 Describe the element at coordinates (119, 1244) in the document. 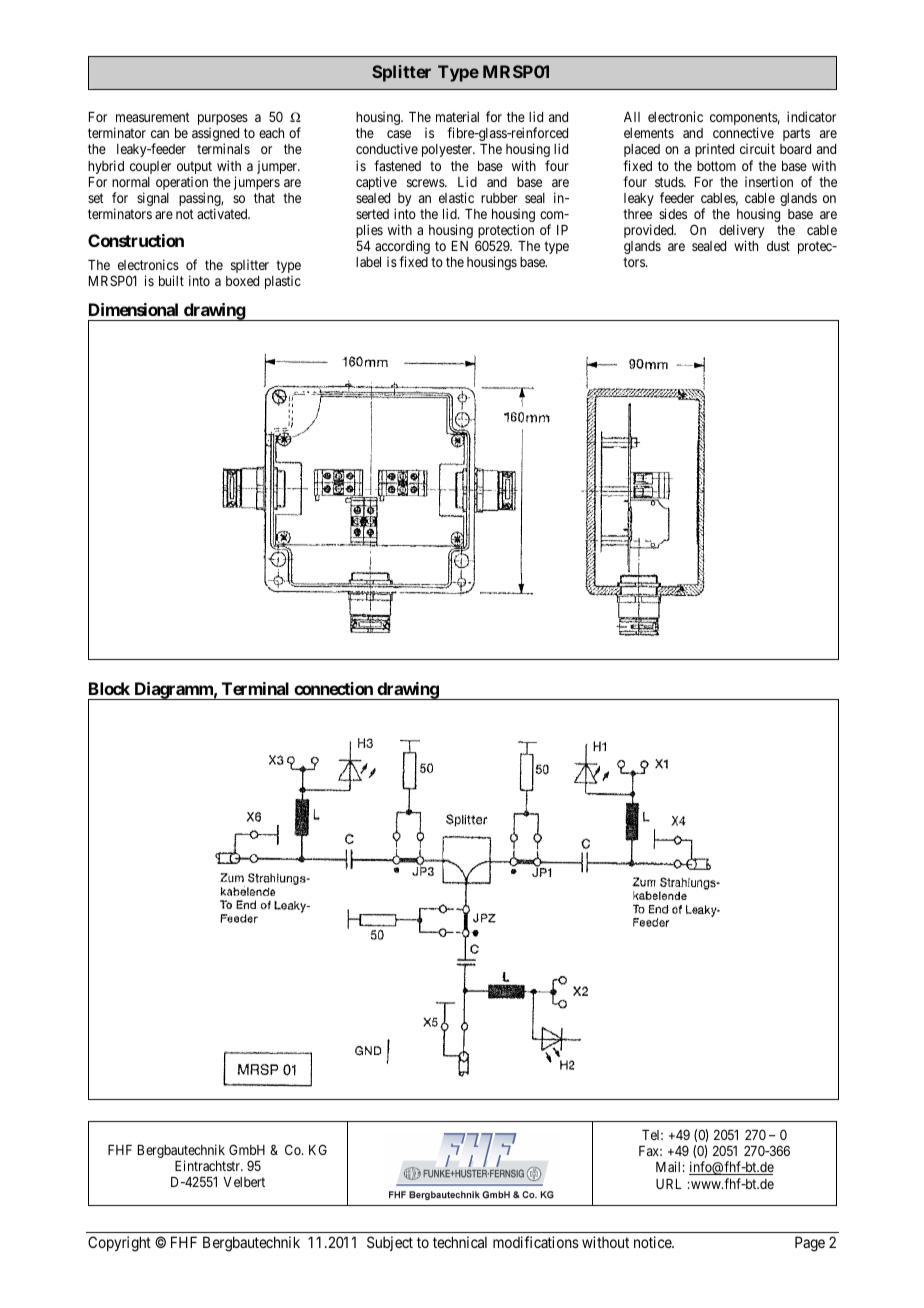

I see `Copyright` at that location.
